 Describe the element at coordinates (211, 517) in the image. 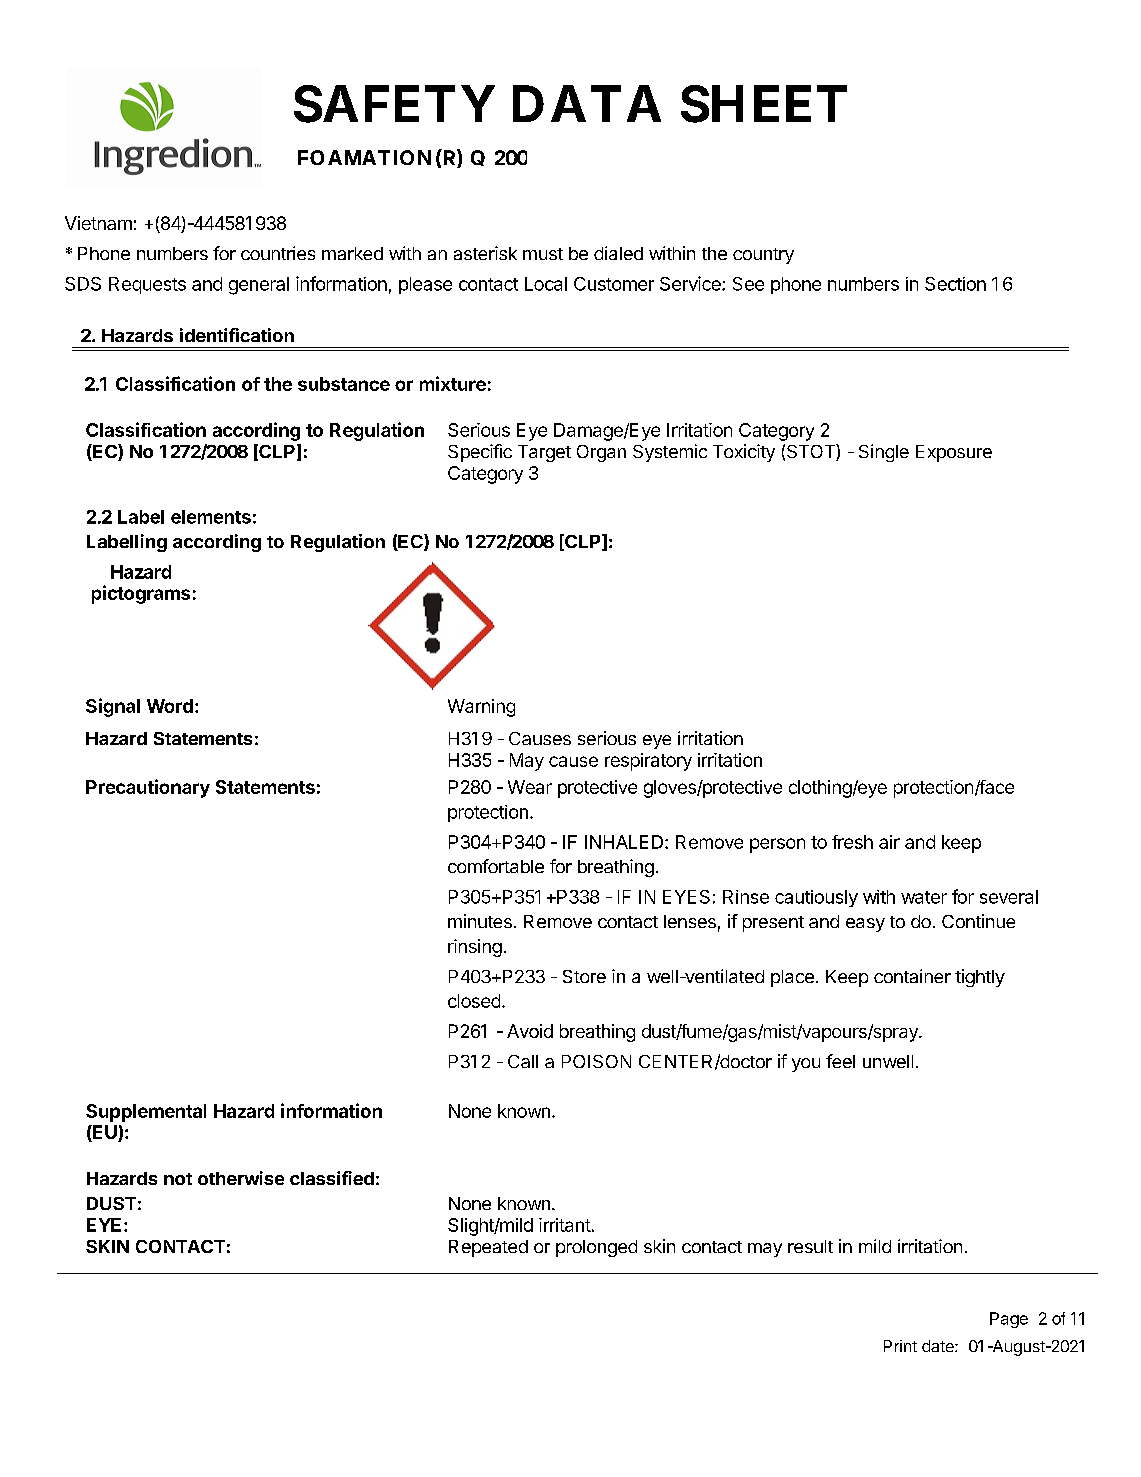

I see `elements` at that location.
